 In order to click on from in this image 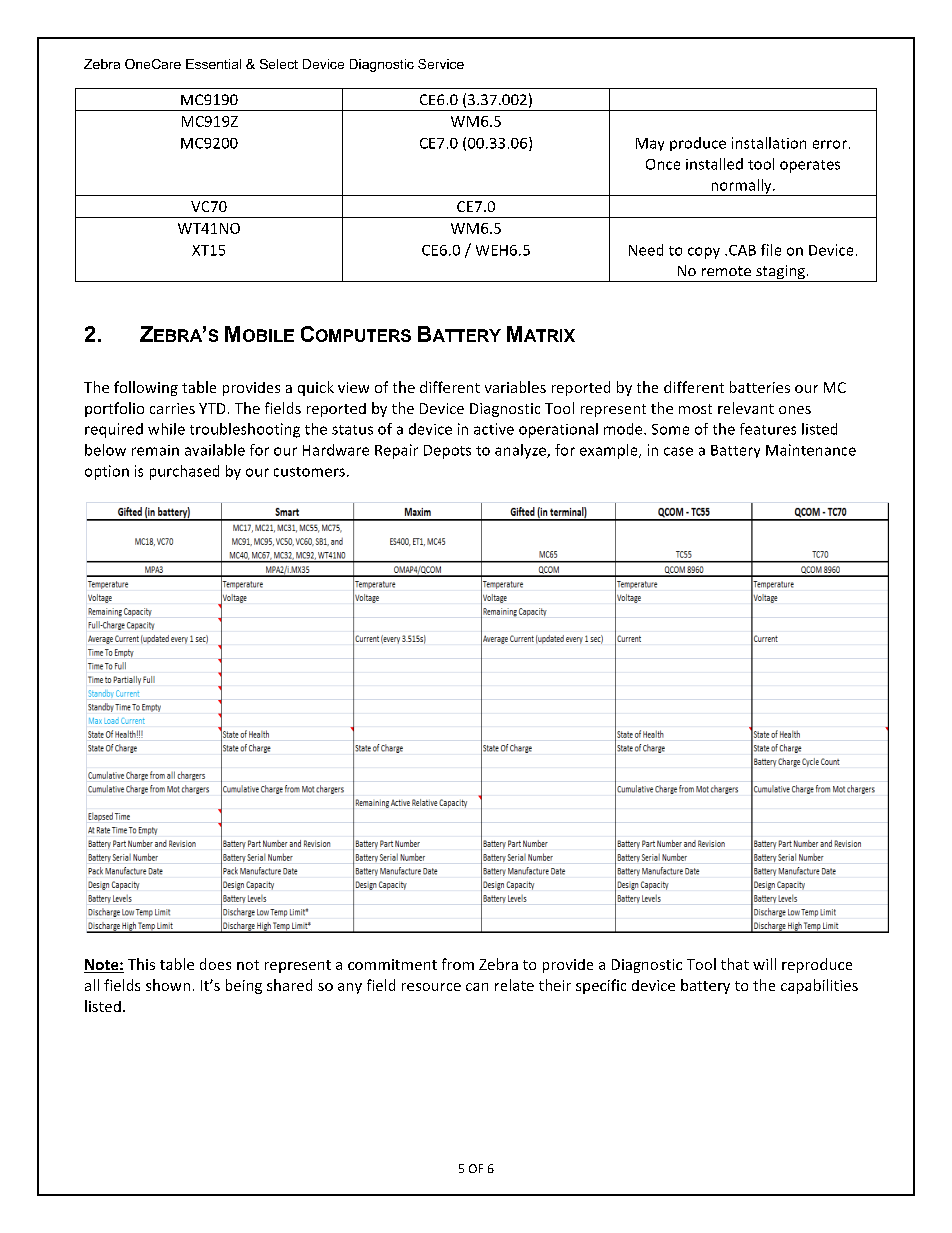, I will do `click(458, 964)`.
